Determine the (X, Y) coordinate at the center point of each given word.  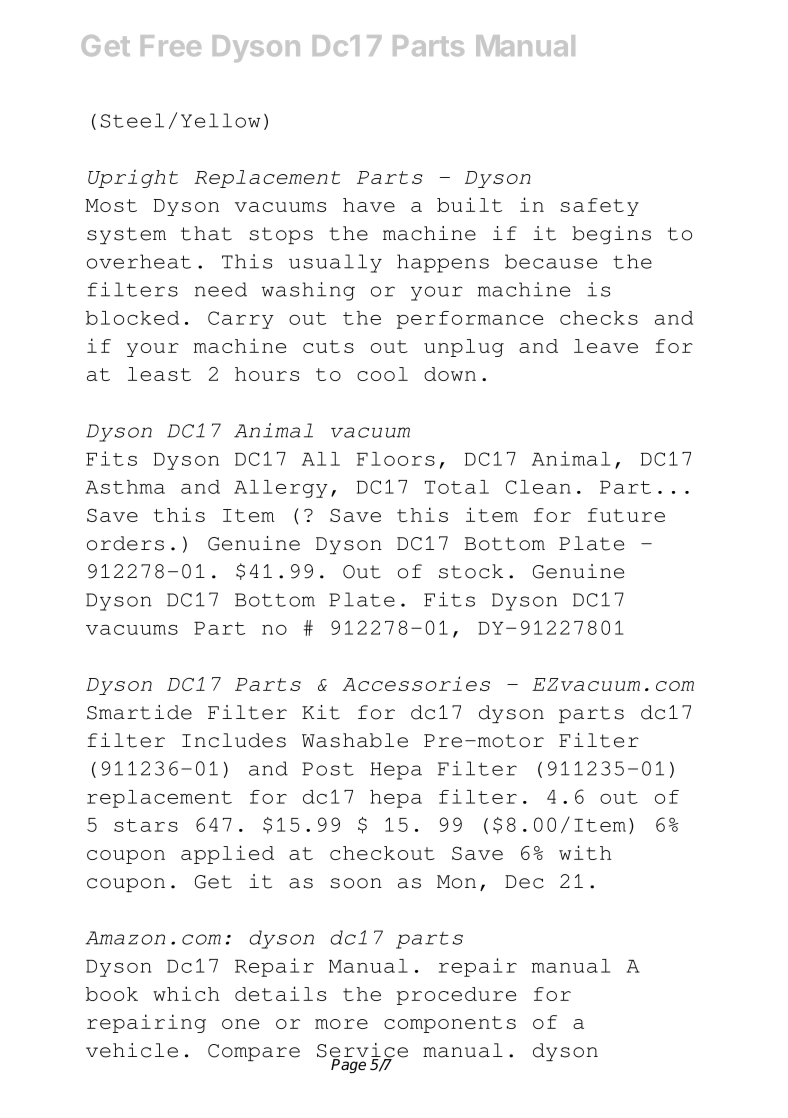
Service (362, 1051)
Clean (538, 487)
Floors (396, 459)
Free (171, 45)
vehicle (132, 1050)
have (369, 205)
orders (125, 543)
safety (600, 207)
